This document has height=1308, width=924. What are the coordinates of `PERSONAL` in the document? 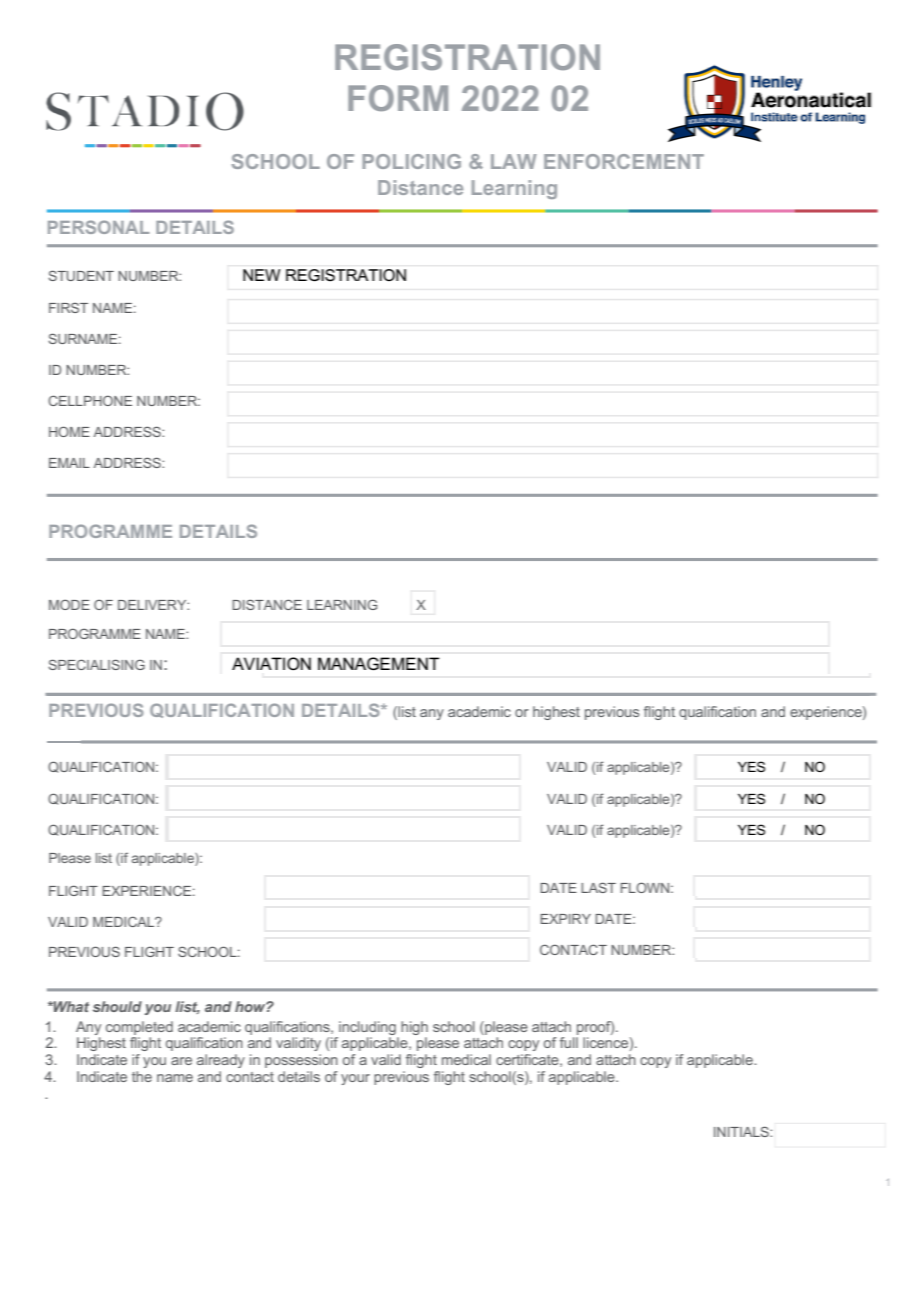 It's located at (99, 227).
